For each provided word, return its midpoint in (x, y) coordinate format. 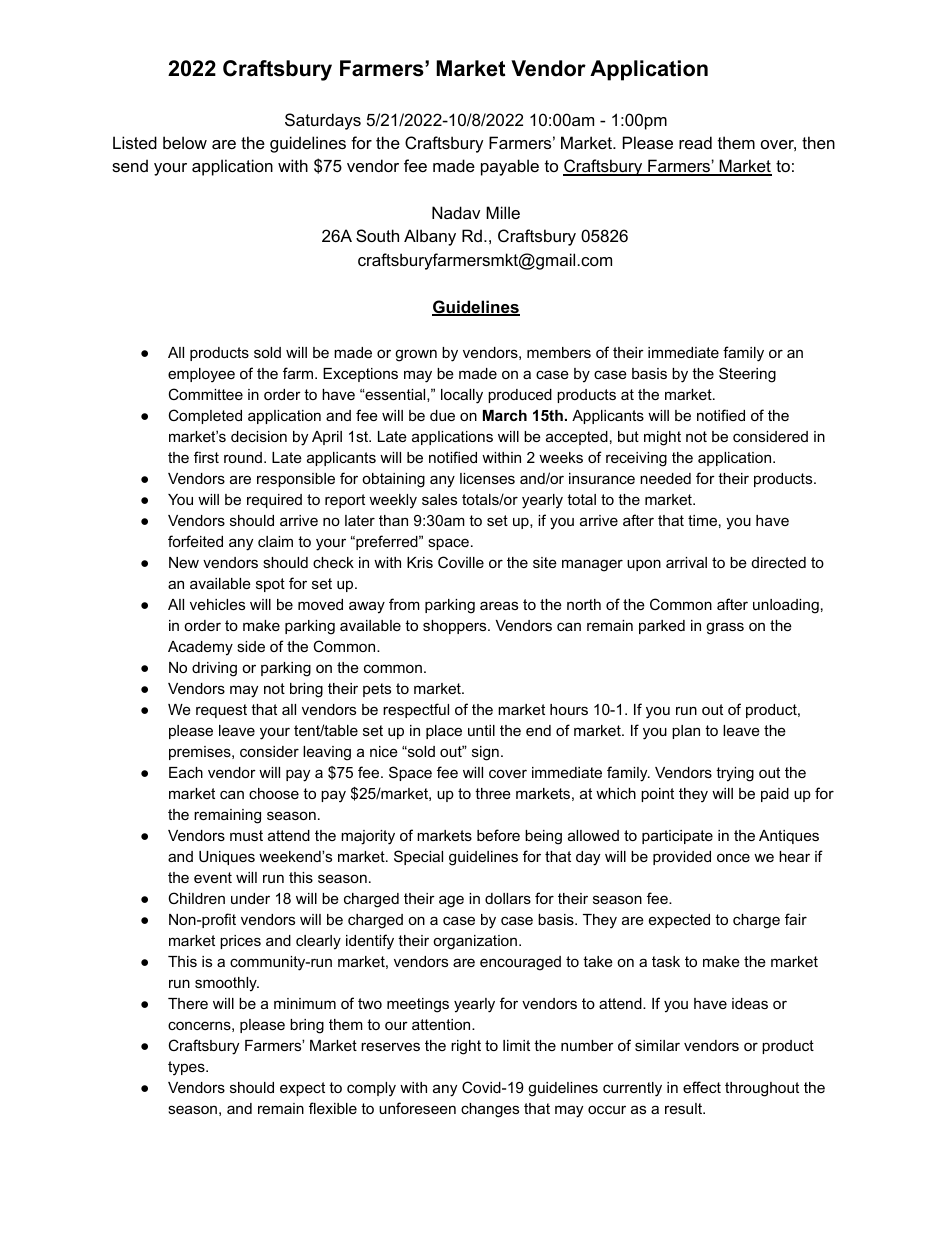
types (187, 1068)
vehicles (217, 604)
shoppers (456, 627)
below (185, 142)
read (695, 142)
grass (725, 628)
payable (510, 167)
